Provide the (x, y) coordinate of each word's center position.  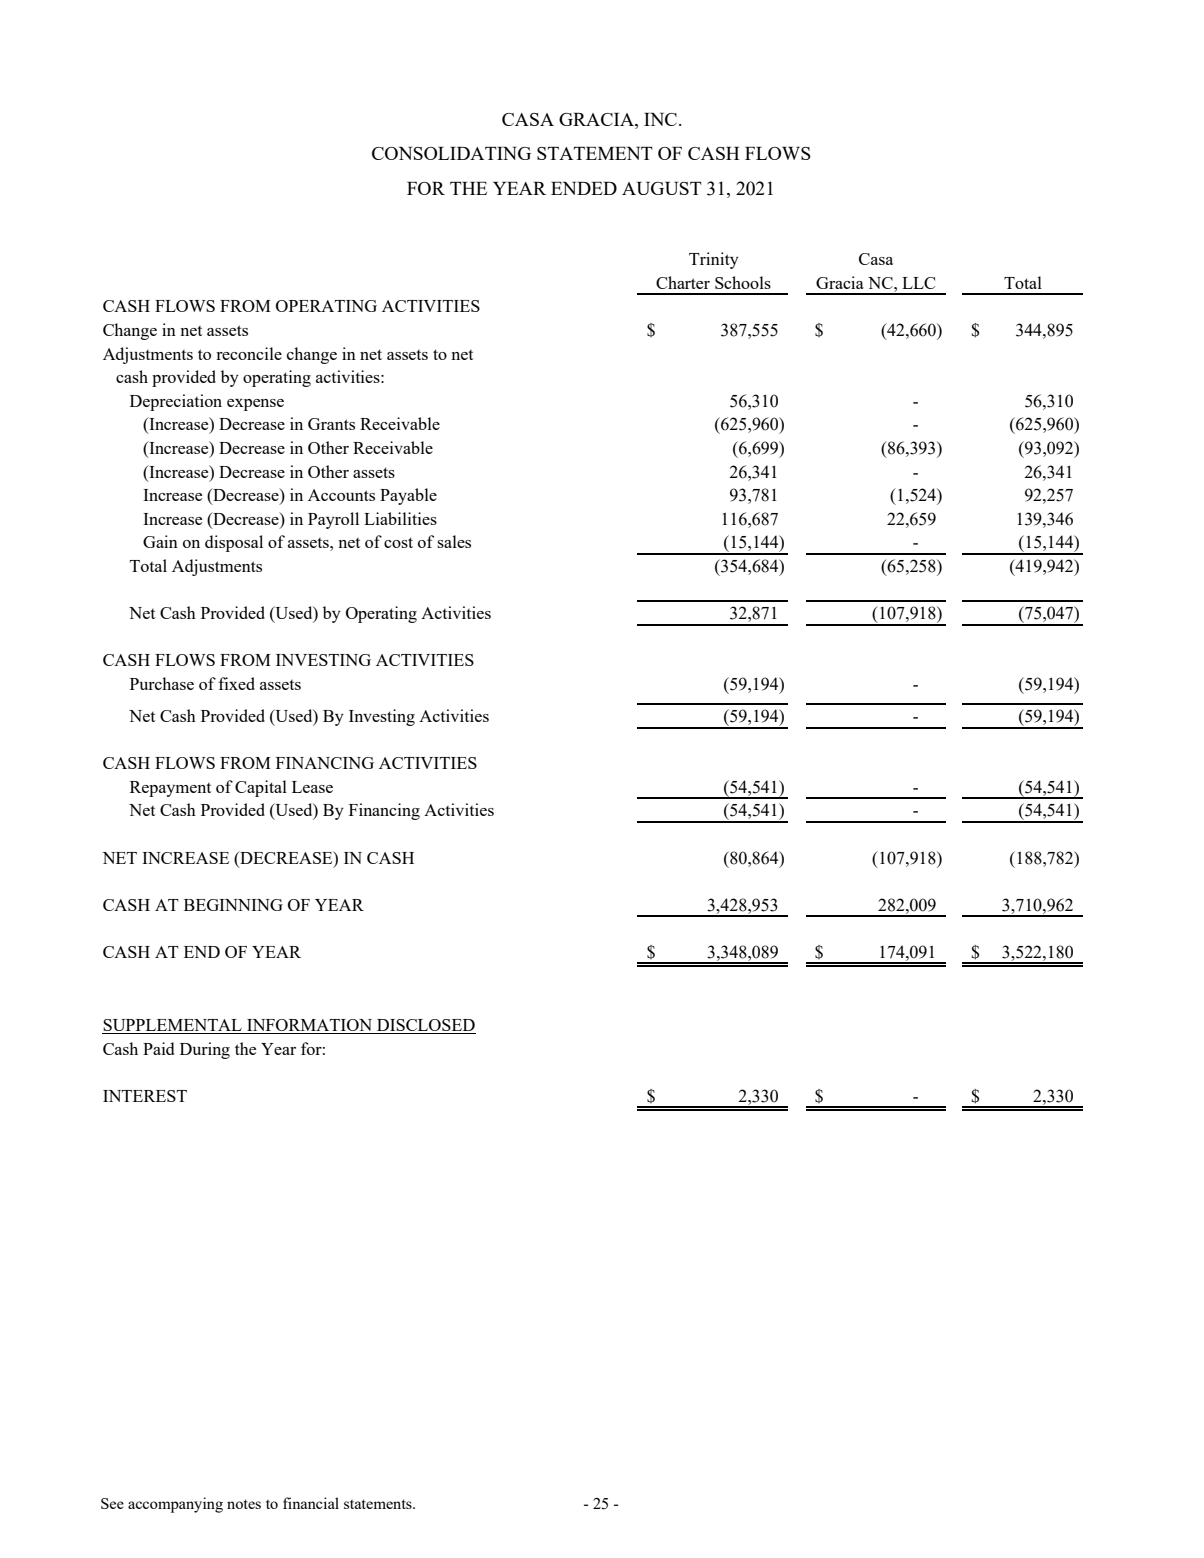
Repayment (170, 789)
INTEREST (145, 1096)
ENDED (584, 188)
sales (454, 541)
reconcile (249, 353)
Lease (312, 787)
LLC (918, 283)
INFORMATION (310, 1026)
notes (244, 1504)
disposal (234, 543)
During (205, 1050)
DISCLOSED (425, 1026)
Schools (743, 282)
